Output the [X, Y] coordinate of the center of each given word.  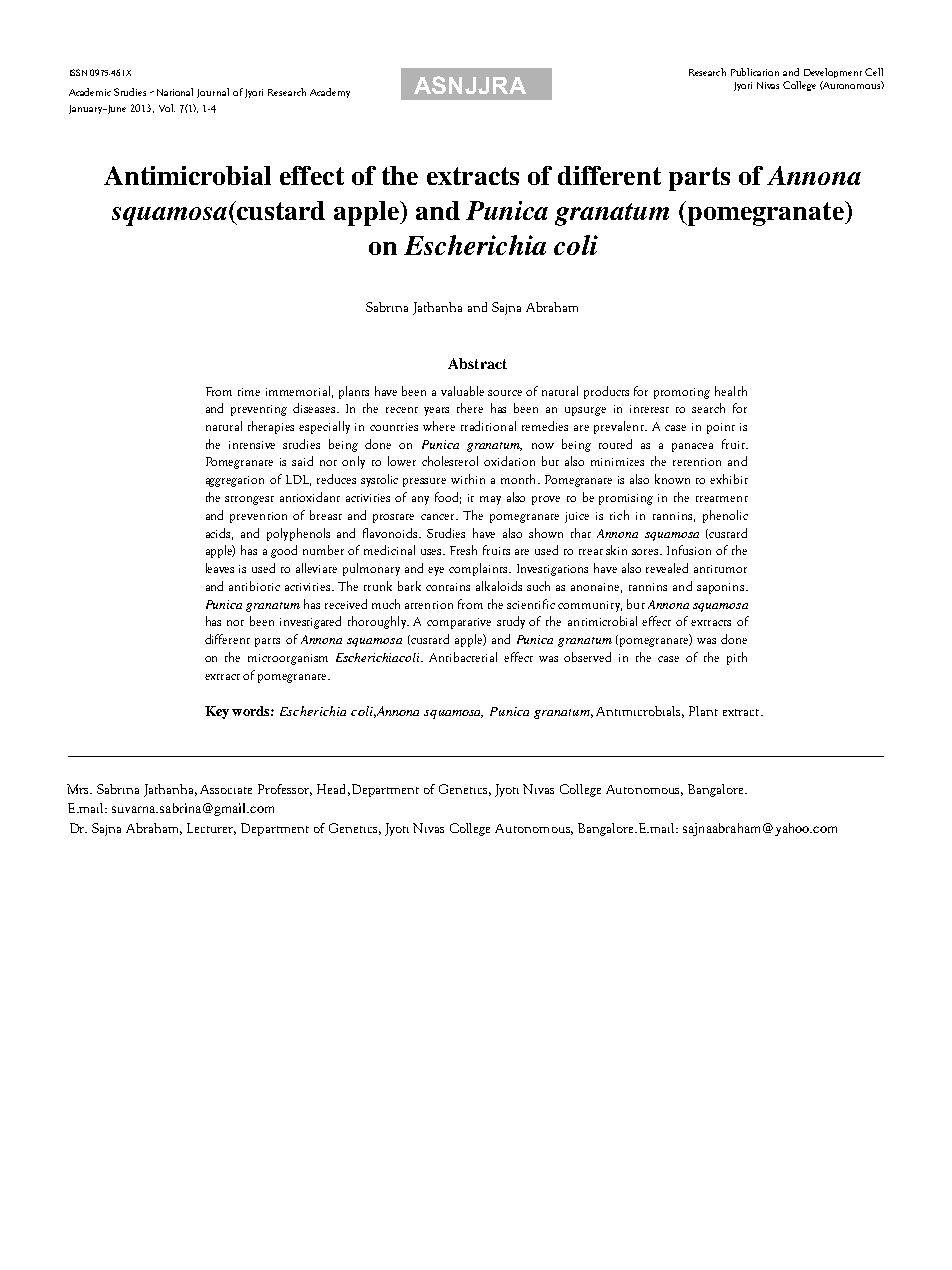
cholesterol [450, 461]
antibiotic [254, 586]
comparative [459, 623]
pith [737, 658]
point [721, 428]
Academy [330, 93]
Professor [285, 790]
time [249, 392]
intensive [252, 445]
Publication [755, 72]
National [175, 92]
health [731, 391]
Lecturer [211, 829]
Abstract [477, 363]
